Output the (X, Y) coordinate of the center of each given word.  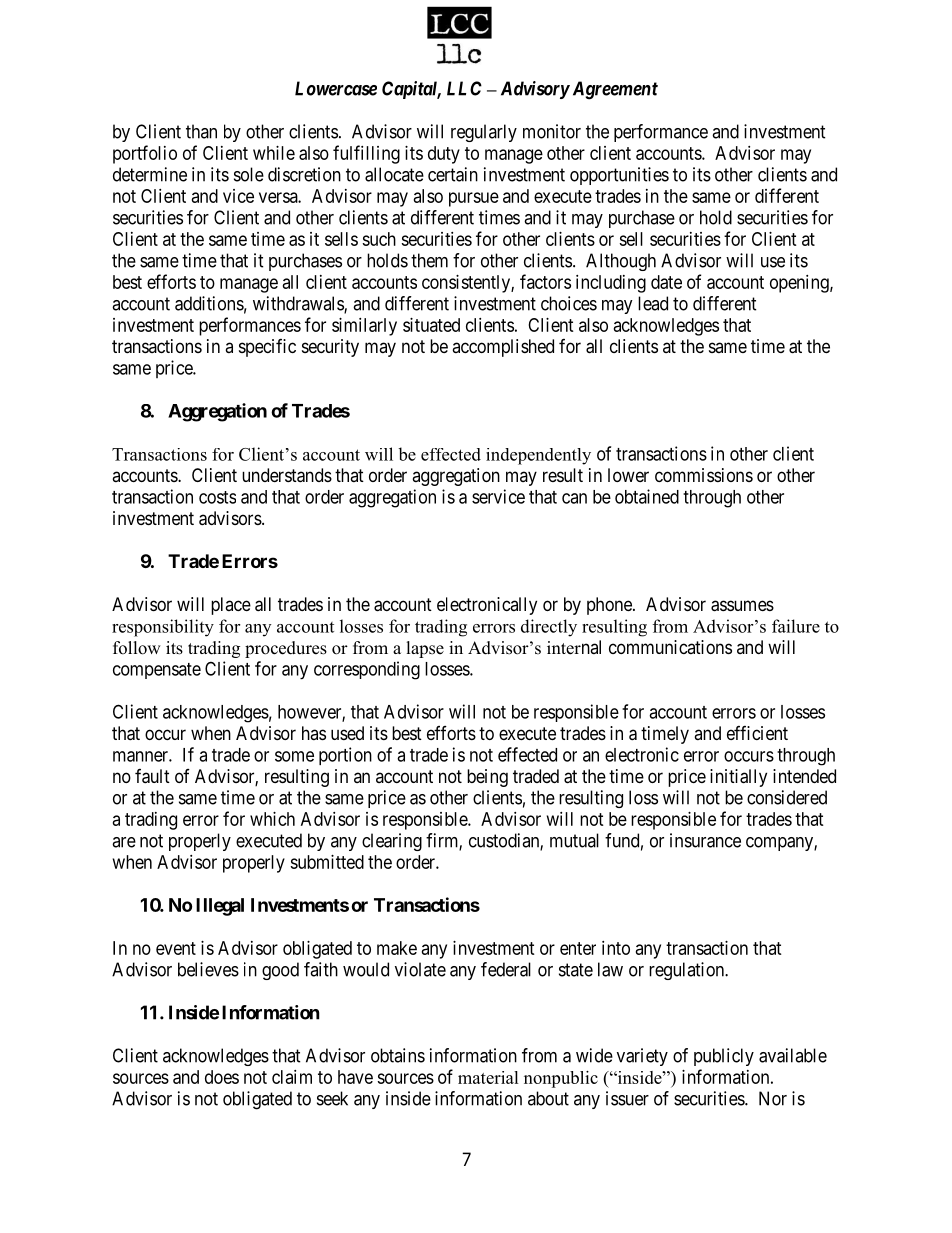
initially (738, 778)
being (487, 778)
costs (217, 497)
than (201, 131)
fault (152, 776)
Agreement (613, 90)
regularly (484, 133)
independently (538, 456)
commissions (704, 475)
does (222, 1077)
